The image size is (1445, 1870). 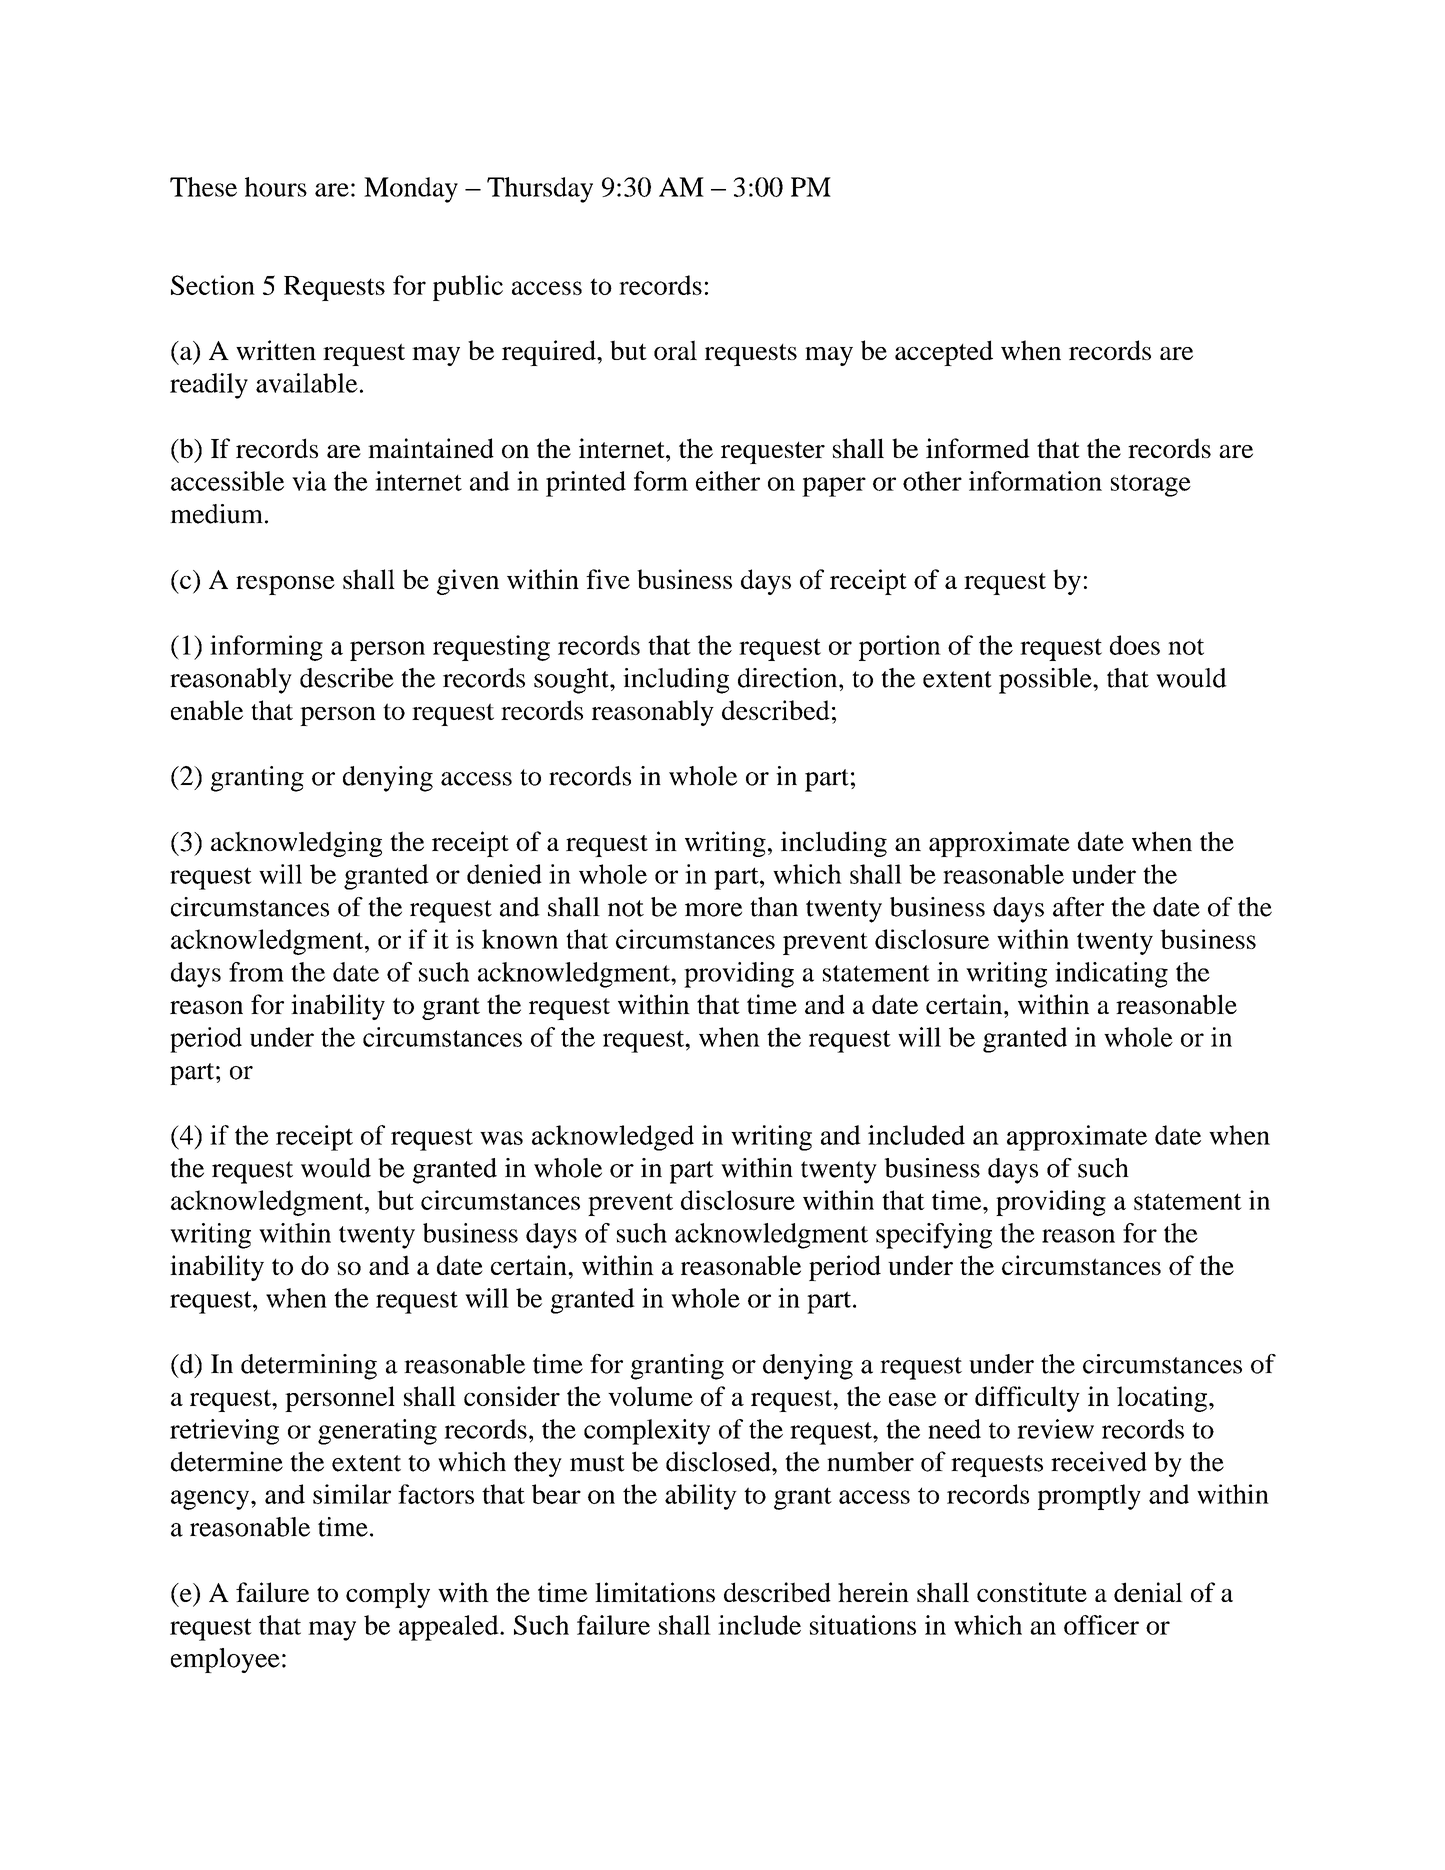 I want to click on accepted, so click(x=944, y=353).
